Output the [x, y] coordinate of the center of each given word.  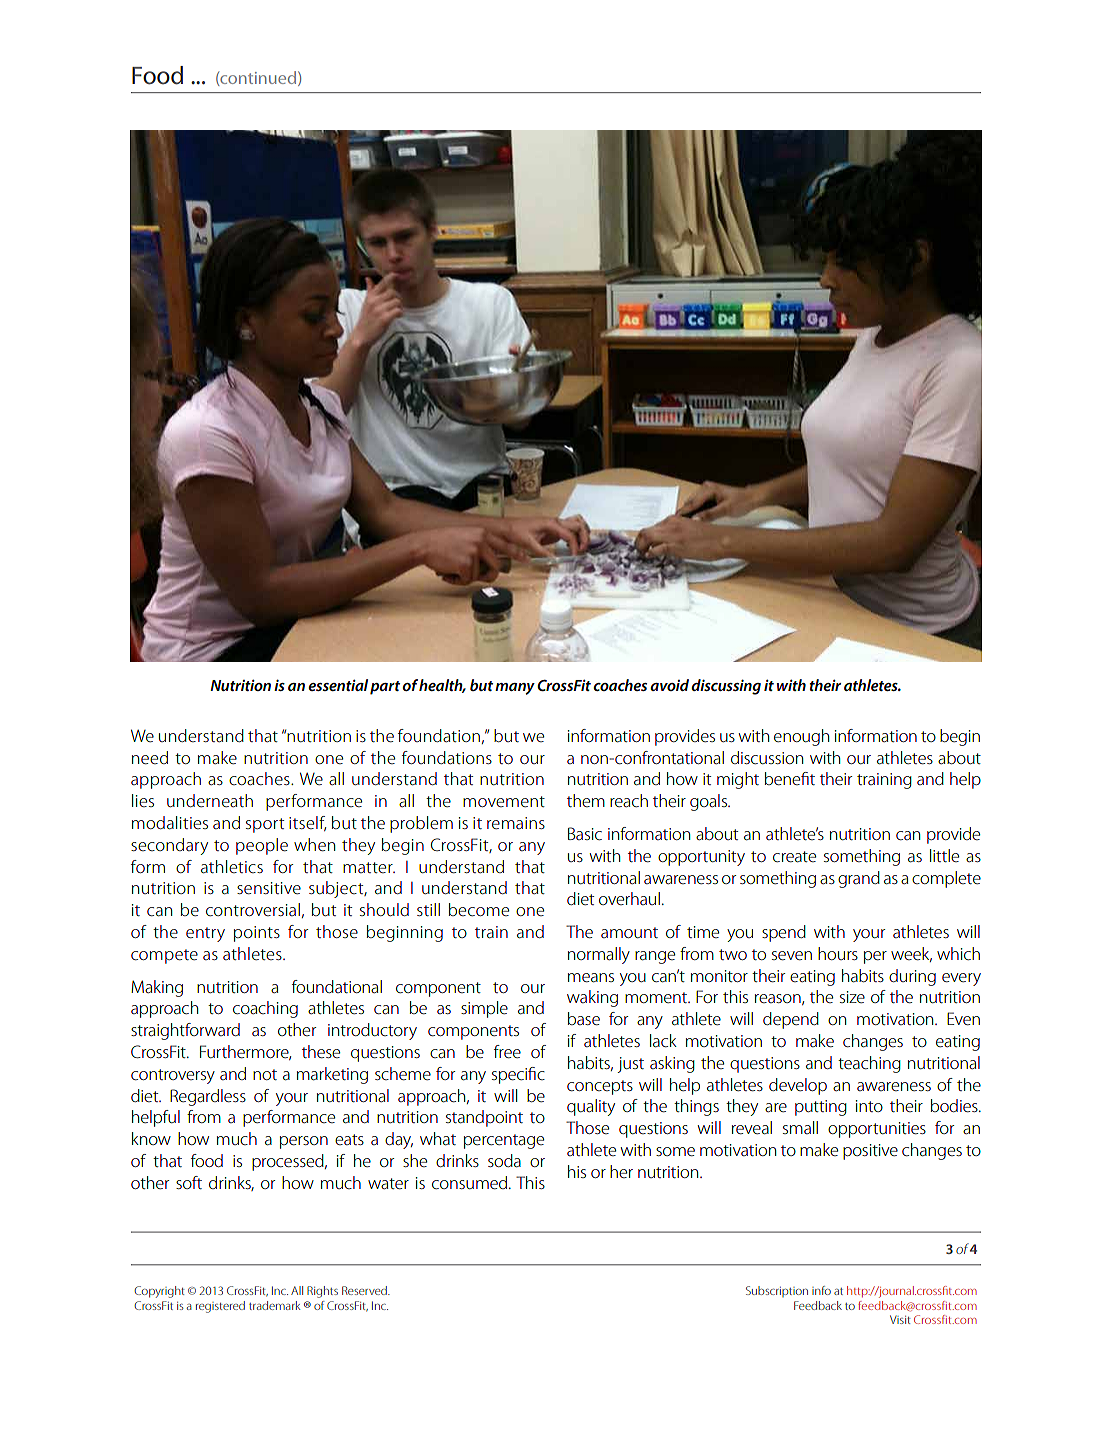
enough [801, 737]
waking [592, 998]
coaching [265, 1009]
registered [220, 1307]
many [515, 689]
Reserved [365, 1290]
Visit [900, 1319]
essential [338, 685]
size [852, 997]
